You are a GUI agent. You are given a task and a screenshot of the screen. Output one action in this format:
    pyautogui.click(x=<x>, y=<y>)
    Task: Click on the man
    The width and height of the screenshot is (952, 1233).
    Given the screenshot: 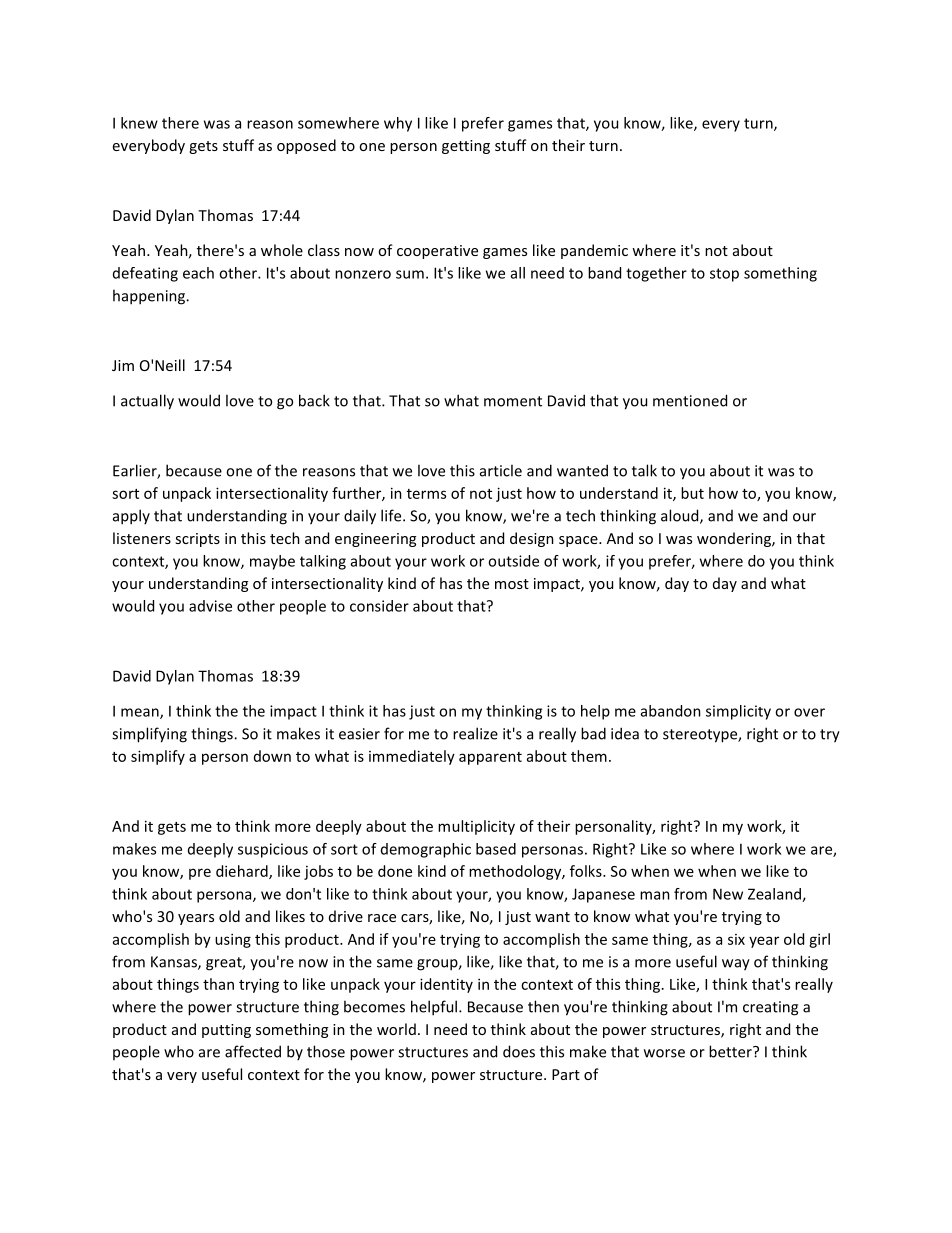 What is the action you would take?
    pyautogui.click(x=655, y=895)
